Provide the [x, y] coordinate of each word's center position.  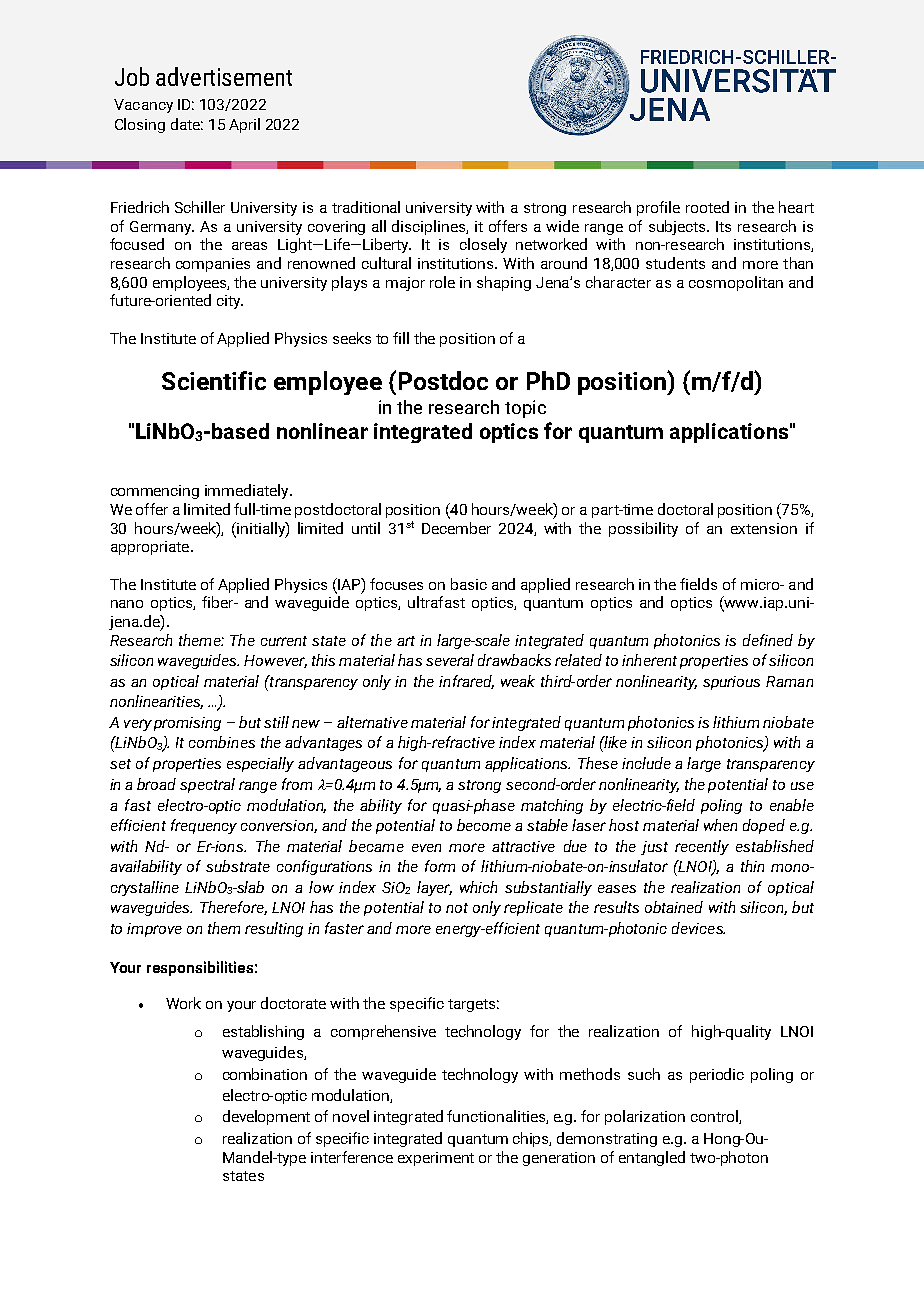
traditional [366, 207]
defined [768, 640]
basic [469, 584]
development [266, 1117]
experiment [436, 1159]
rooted [707, 207]
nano [127, 604]
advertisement [224, 76]
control [715, 1117]
